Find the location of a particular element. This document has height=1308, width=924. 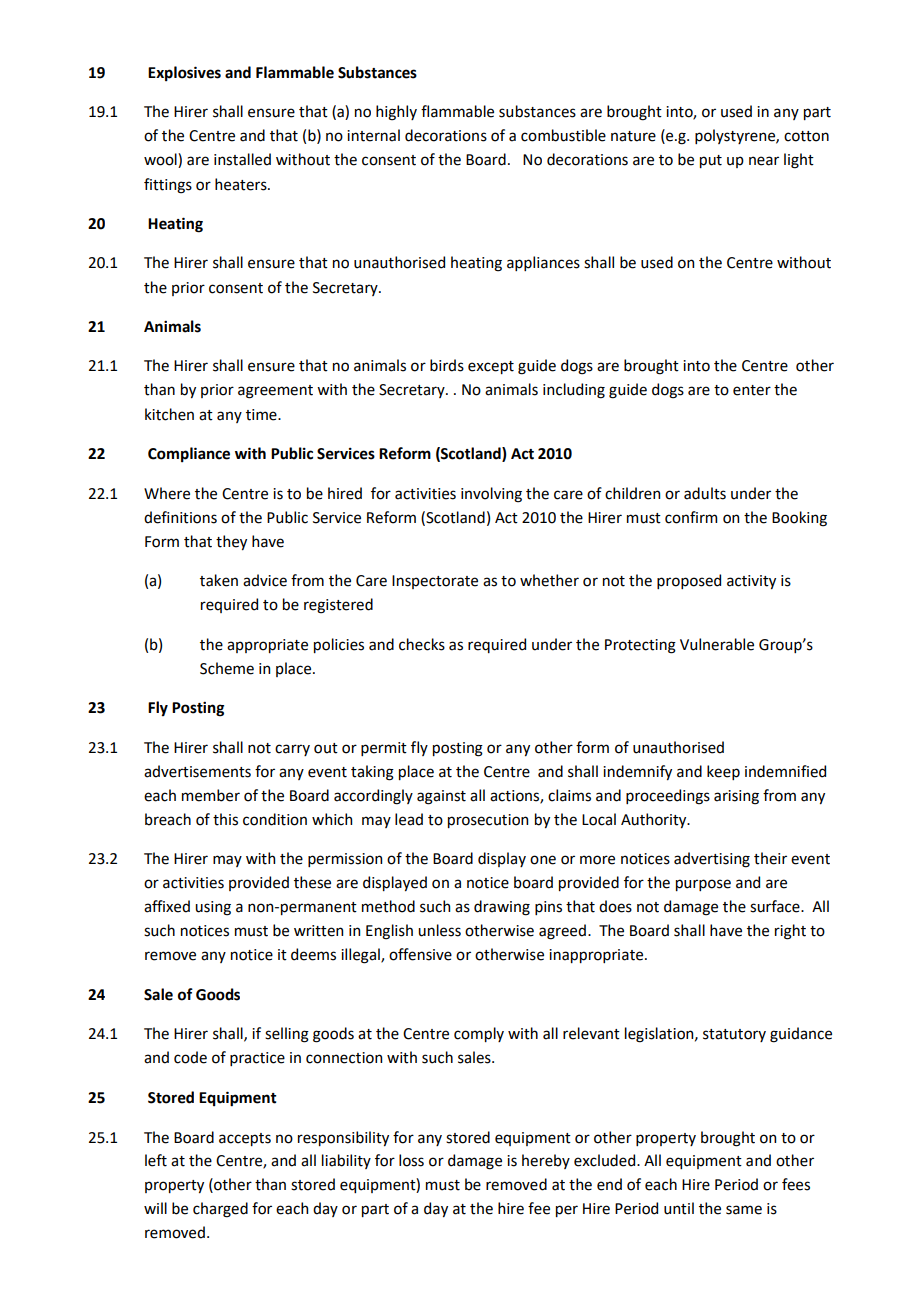

Vulnerable is located at coordinates (717, 644).
